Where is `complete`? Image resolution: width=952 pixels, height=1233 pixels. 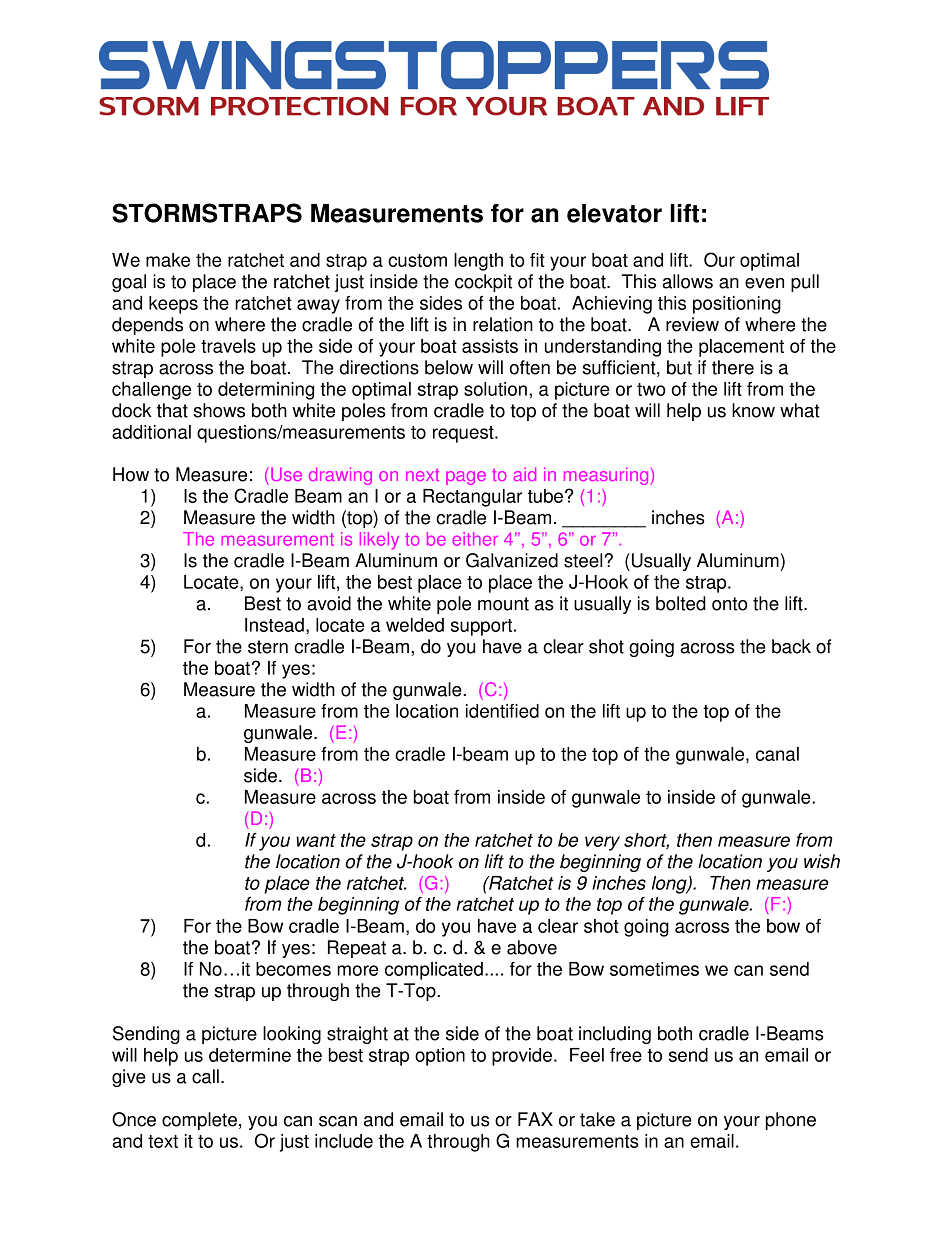
complete is located at coordinates (199, 1121).
